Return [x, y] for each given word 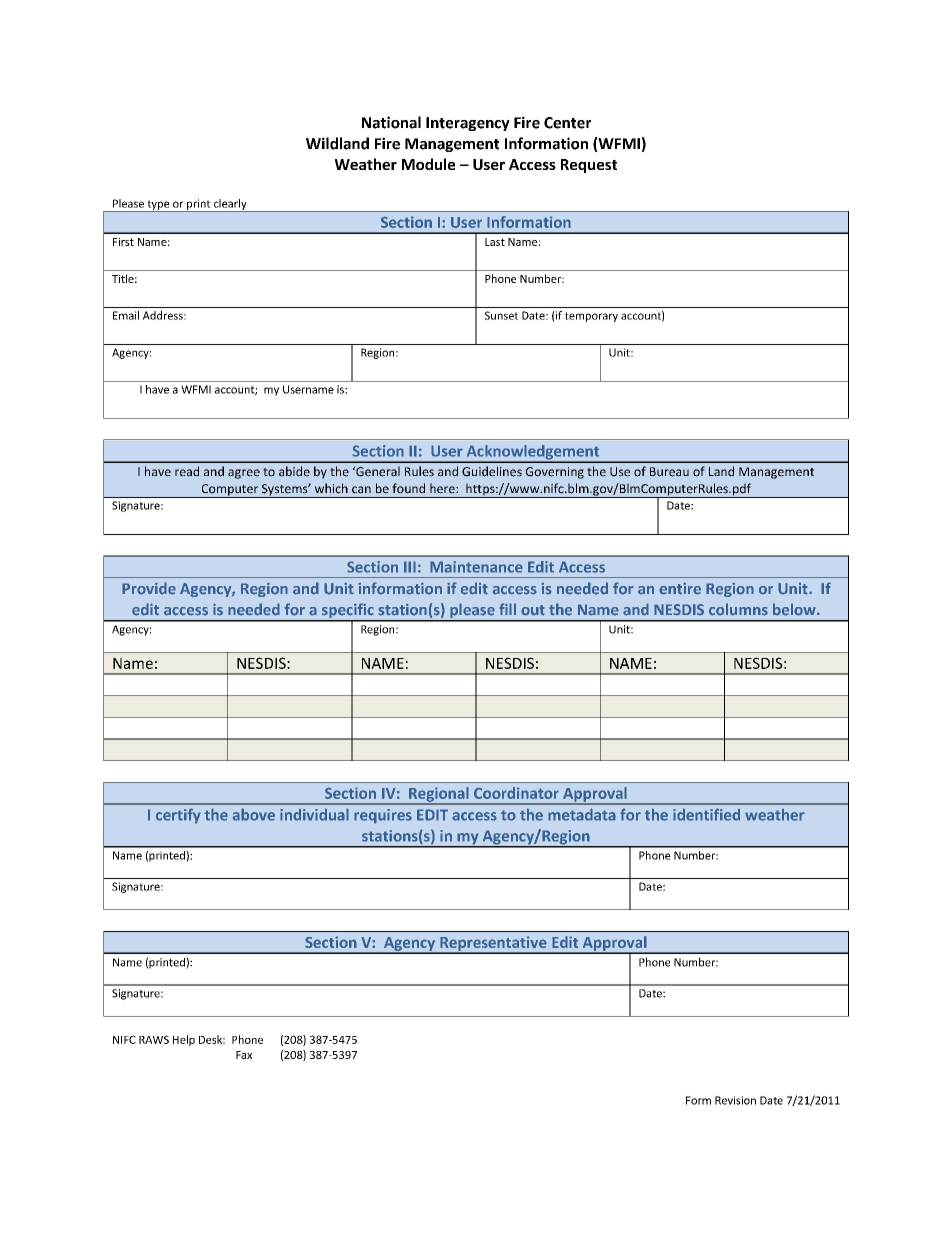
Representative [493, 944]
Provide [149, 588]
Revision [735, 1100]
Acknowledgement [533, 453]
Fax [244, 1055]
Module [428, 164]
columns [738, 609]
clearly [230, 205]
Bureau [669, 472]
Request [589, 166]
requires [383, 816]
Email [126, 315]
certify [178, 816]
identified [706, 814]
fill [507, 609]
